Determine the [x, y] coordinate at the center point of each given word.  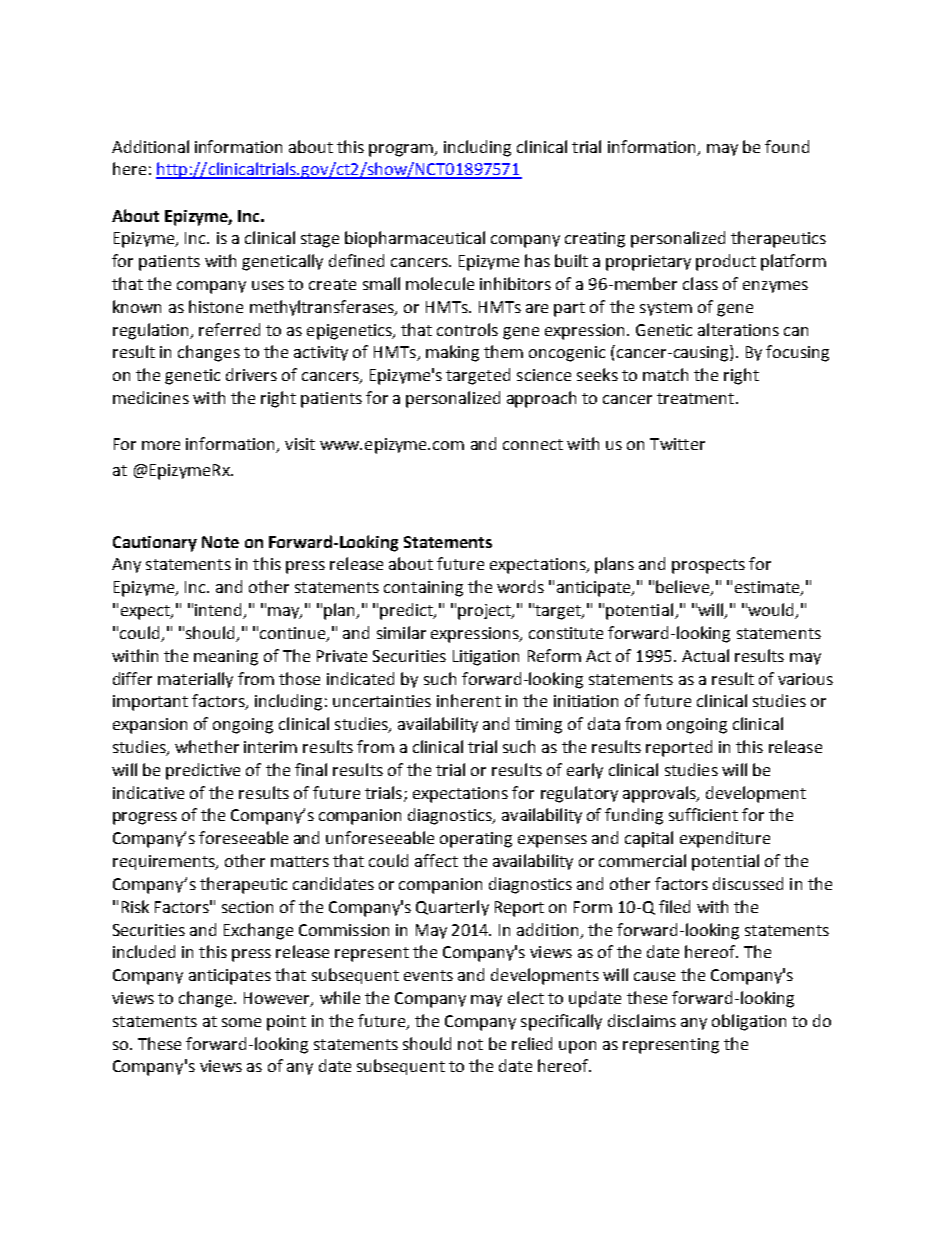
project [485, 612]
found [787, 146]
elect [526, 997]
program [402, 150]
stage [320, 240]
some [241, 1022]
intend [219, 611]
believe [684, 588]
